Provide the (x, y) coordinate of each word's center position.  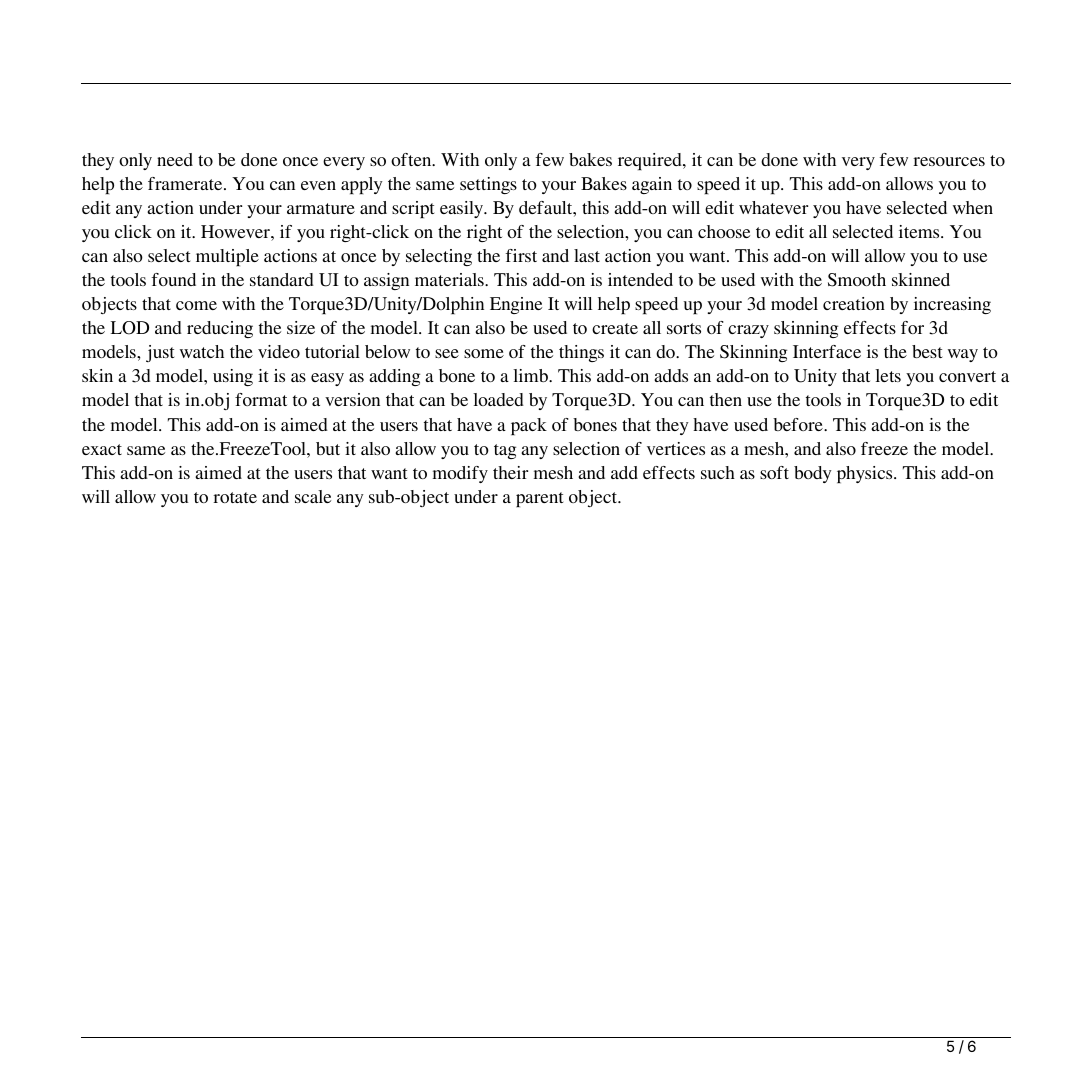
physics (866, 474)
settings (488, 185)
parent (540, 499)
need (175, 159)
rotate (235, 497)
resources (949, 161)
